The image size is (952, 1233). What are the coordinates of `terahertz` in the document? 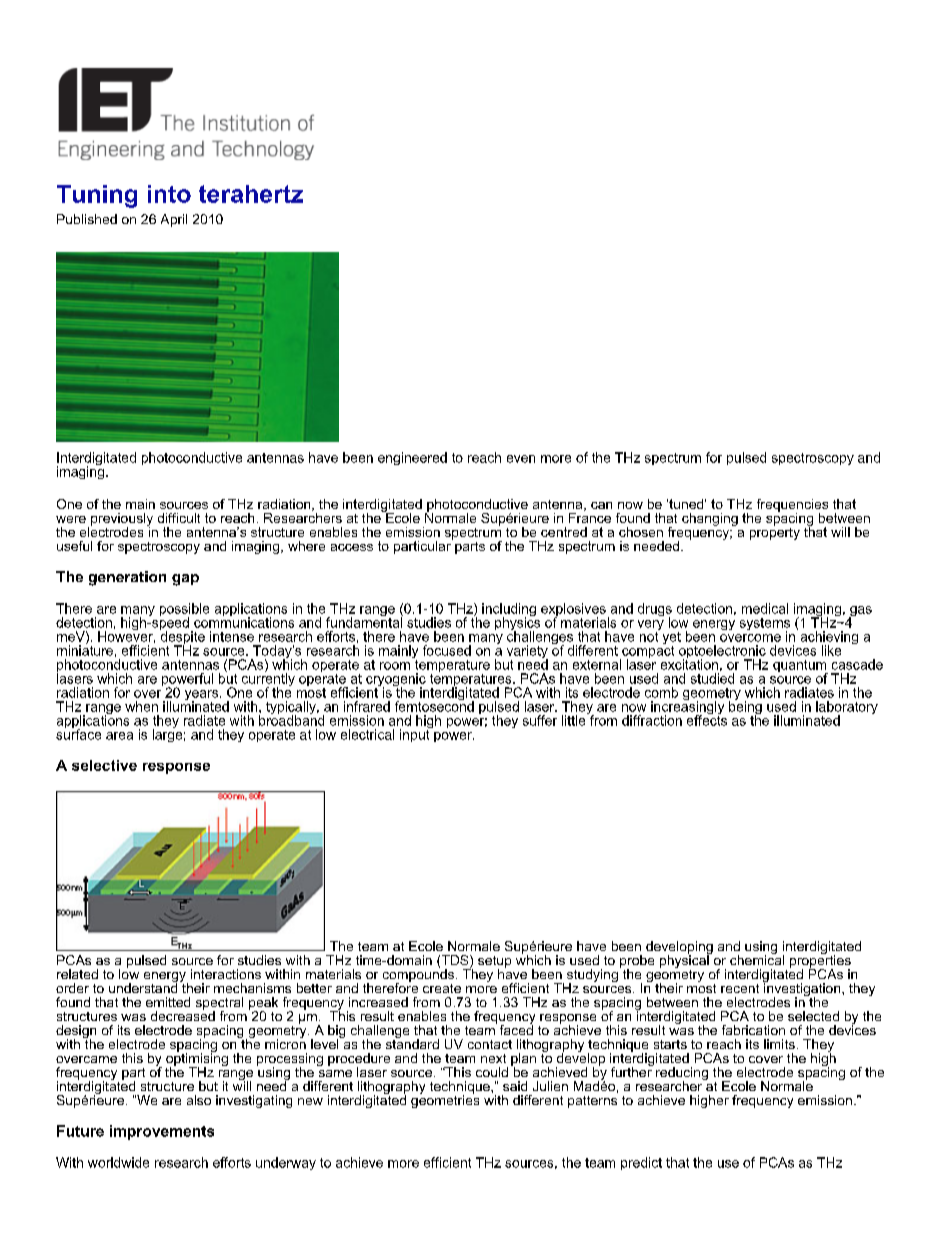 It's located at (251, 194).
